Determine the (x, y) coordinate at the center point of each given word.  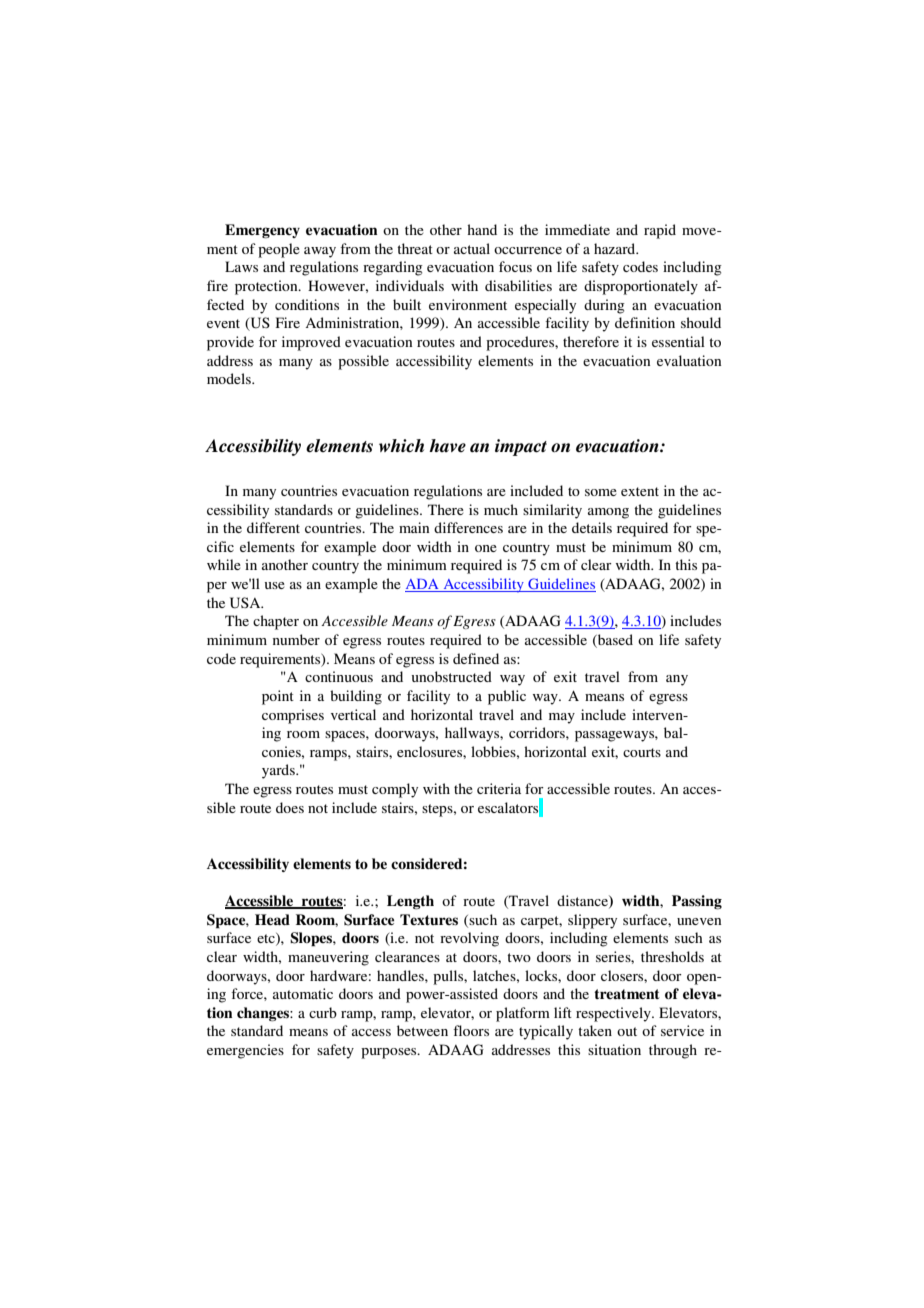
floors (471, 1030)
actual (472, 248)
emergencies (245, 1051)
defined (476, 658)
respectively (614, 1014)
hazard (616, 248)
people (279, 250)
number (296, 639)
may (562, 718)
